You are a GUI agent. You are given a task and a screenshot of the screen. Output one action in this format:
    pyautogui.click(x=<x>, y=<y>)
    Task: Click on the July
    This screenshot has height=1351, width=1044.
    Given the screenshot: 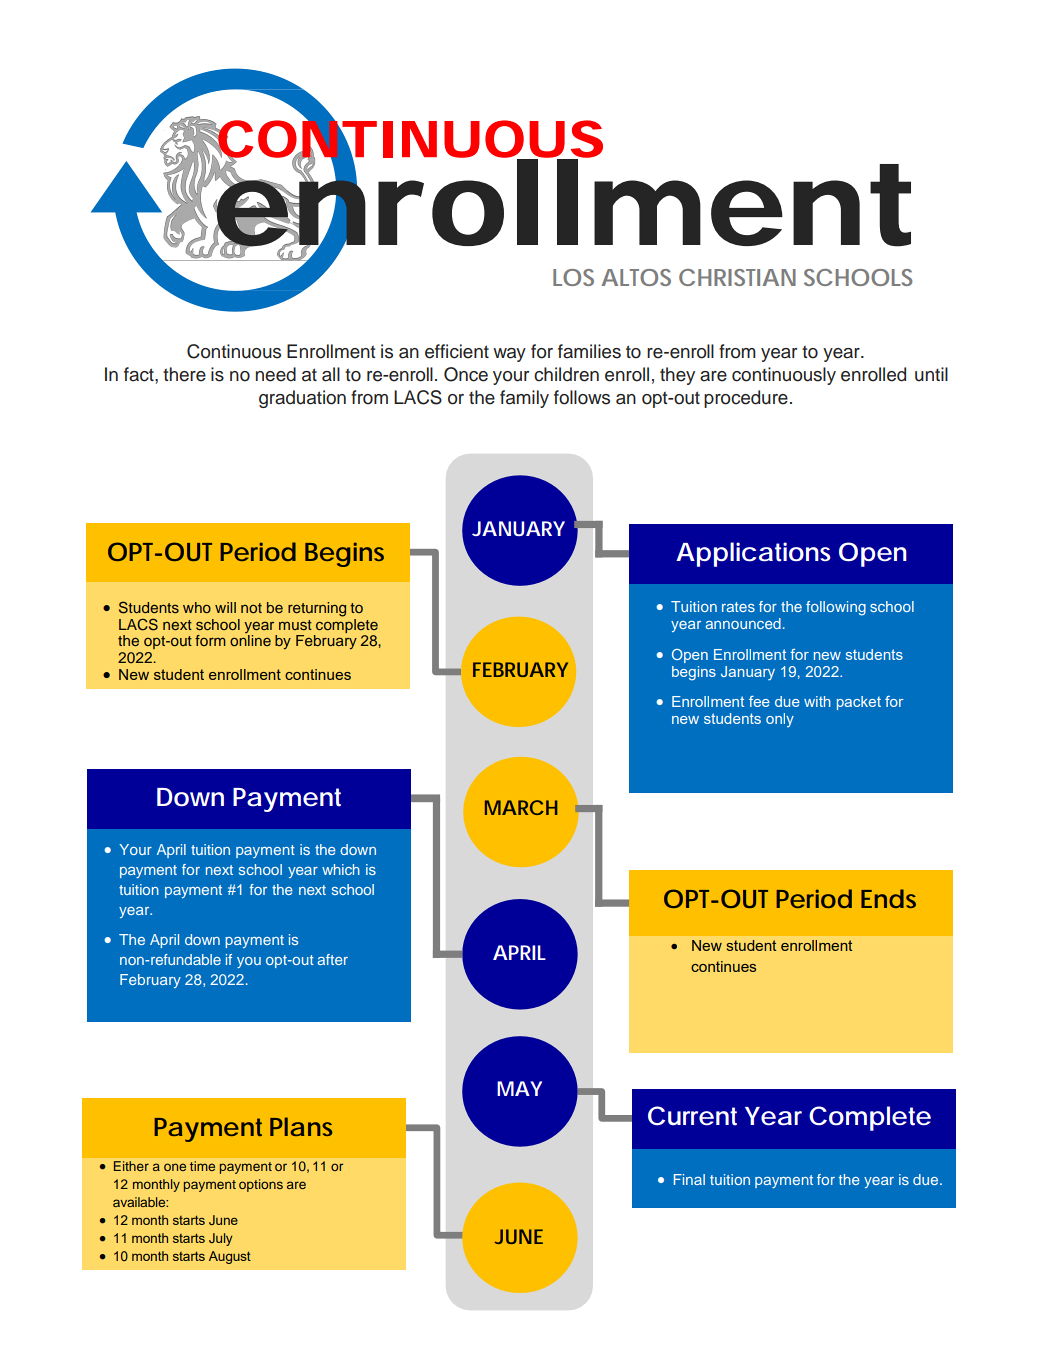 What is the action you would take?
    pyautogui.click(x=221, y=1239)
